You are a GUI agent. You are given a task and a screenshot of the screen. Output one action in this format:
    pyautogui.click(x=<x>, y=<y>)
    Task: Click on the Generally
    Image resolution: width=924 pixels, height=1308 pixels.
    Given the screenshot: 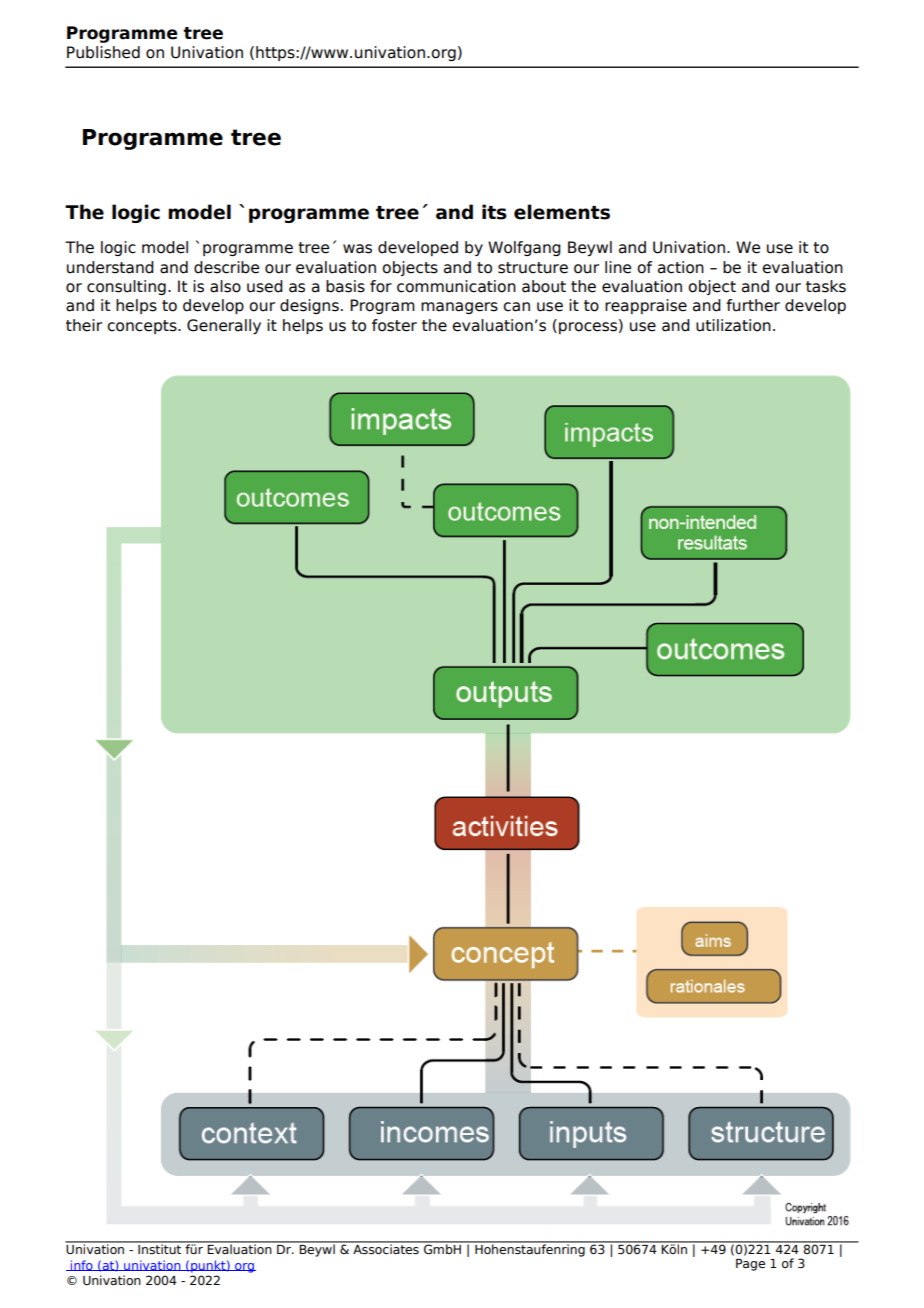 What is the action you would take?
    pyautogui.click(x=224, y=326)
